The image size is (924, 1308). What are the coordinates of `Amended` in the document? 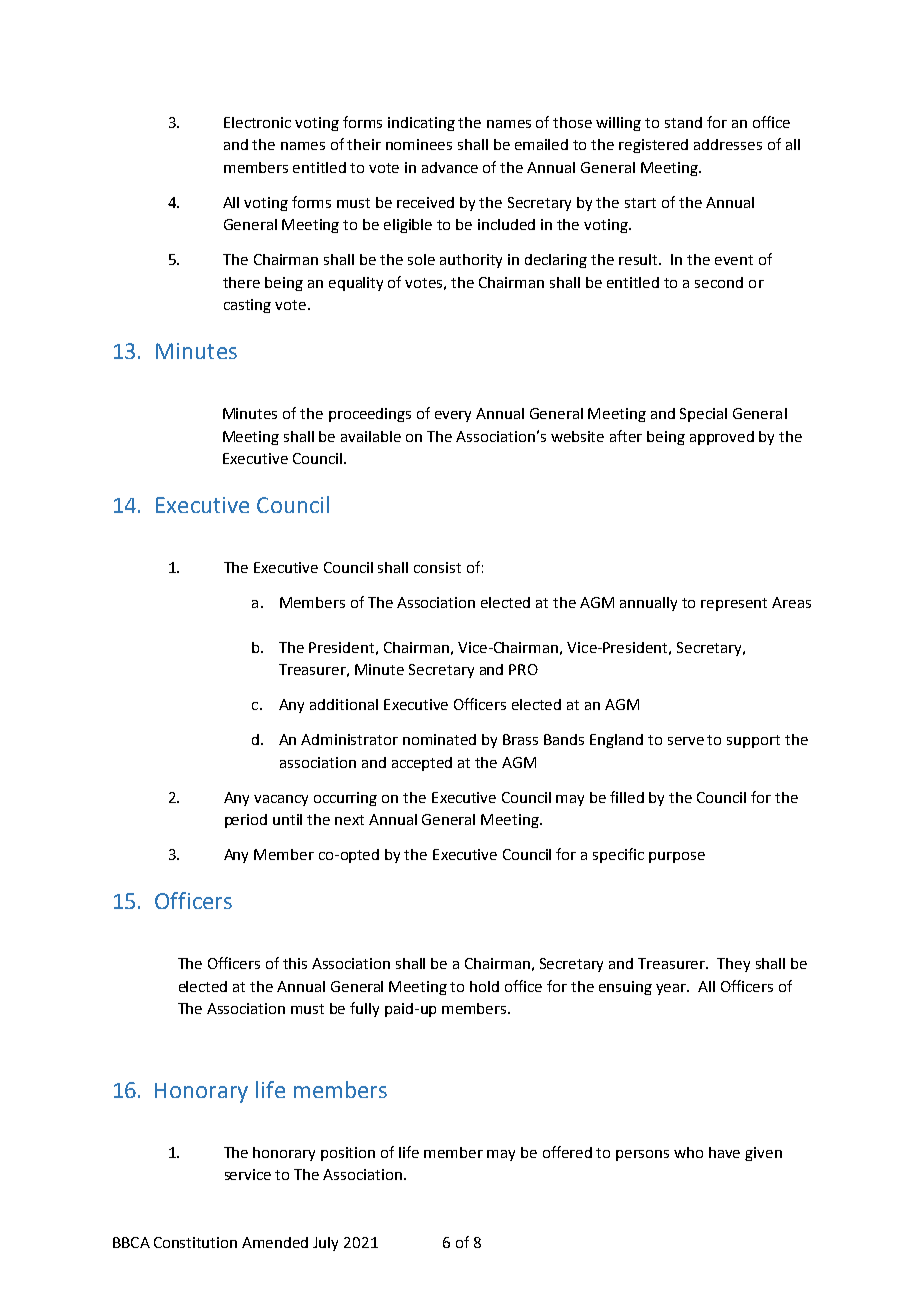 It's located at (275, 1242).
